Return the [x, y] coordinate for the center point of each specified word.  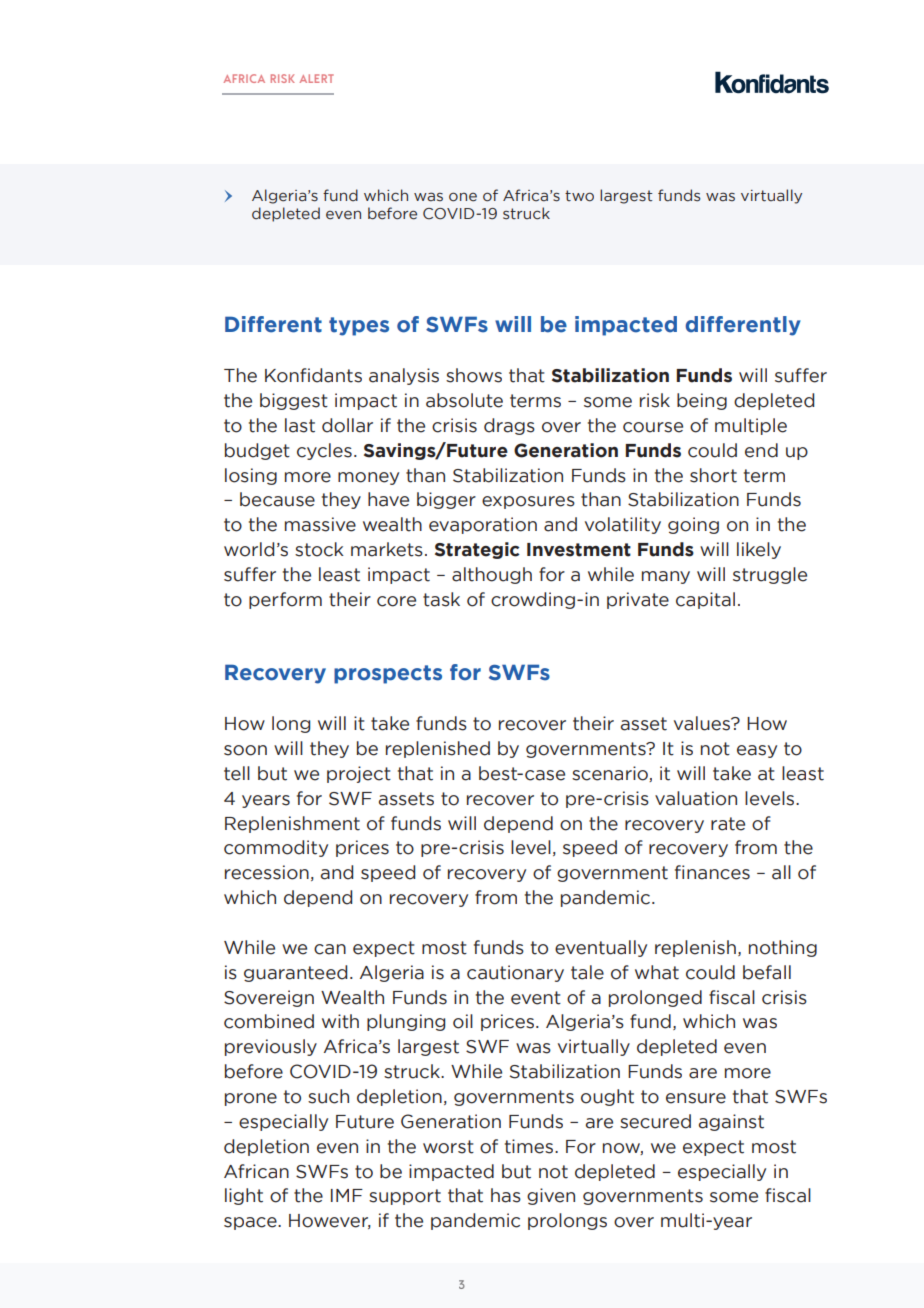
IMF [347, 1195]
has [506, 1195]
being [702, 401]
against [731, 1122]
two [579, 196]
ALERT [317, 78]
